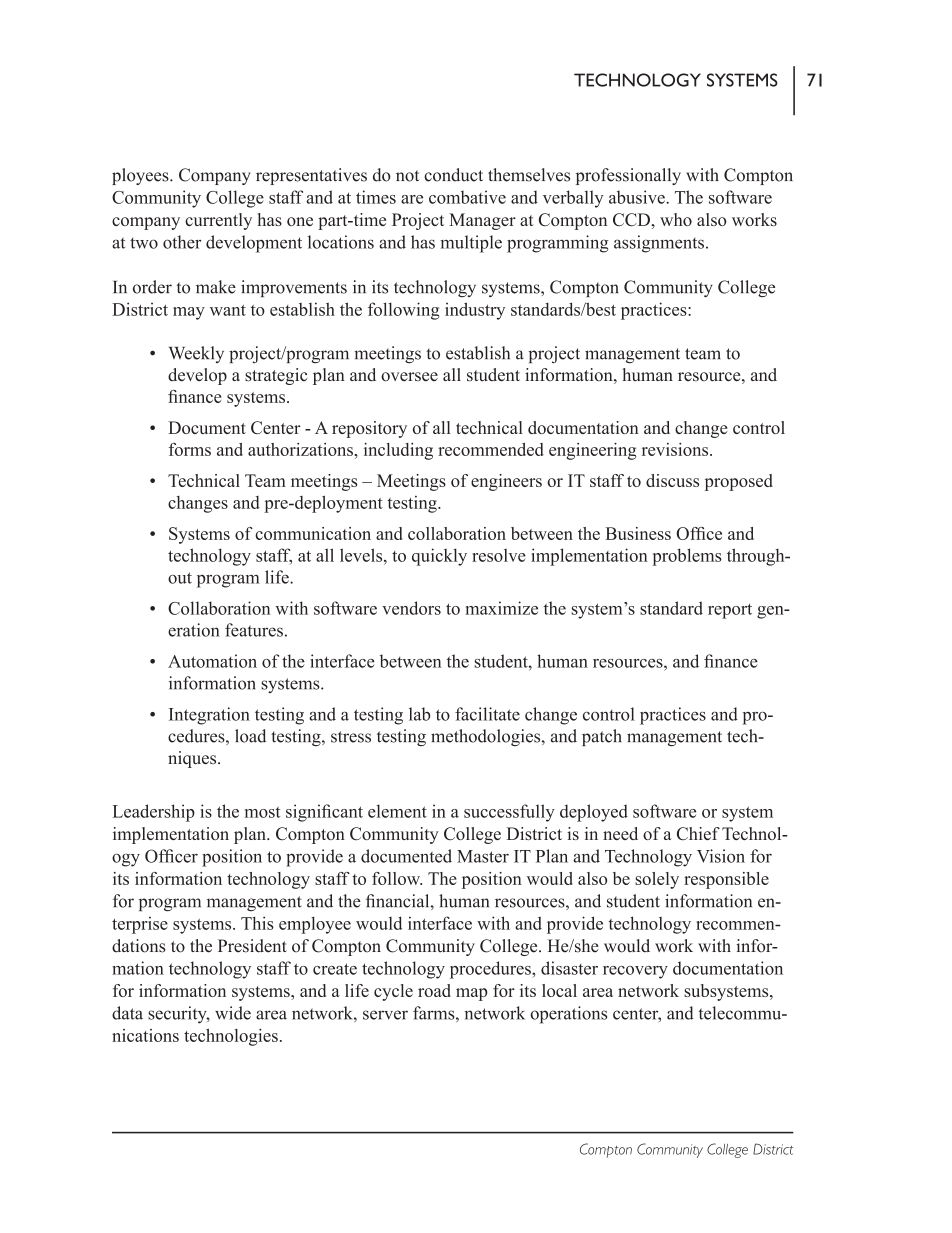  Describe the element at coordinates (218, 221) in the image. I see `currently` at that location.
